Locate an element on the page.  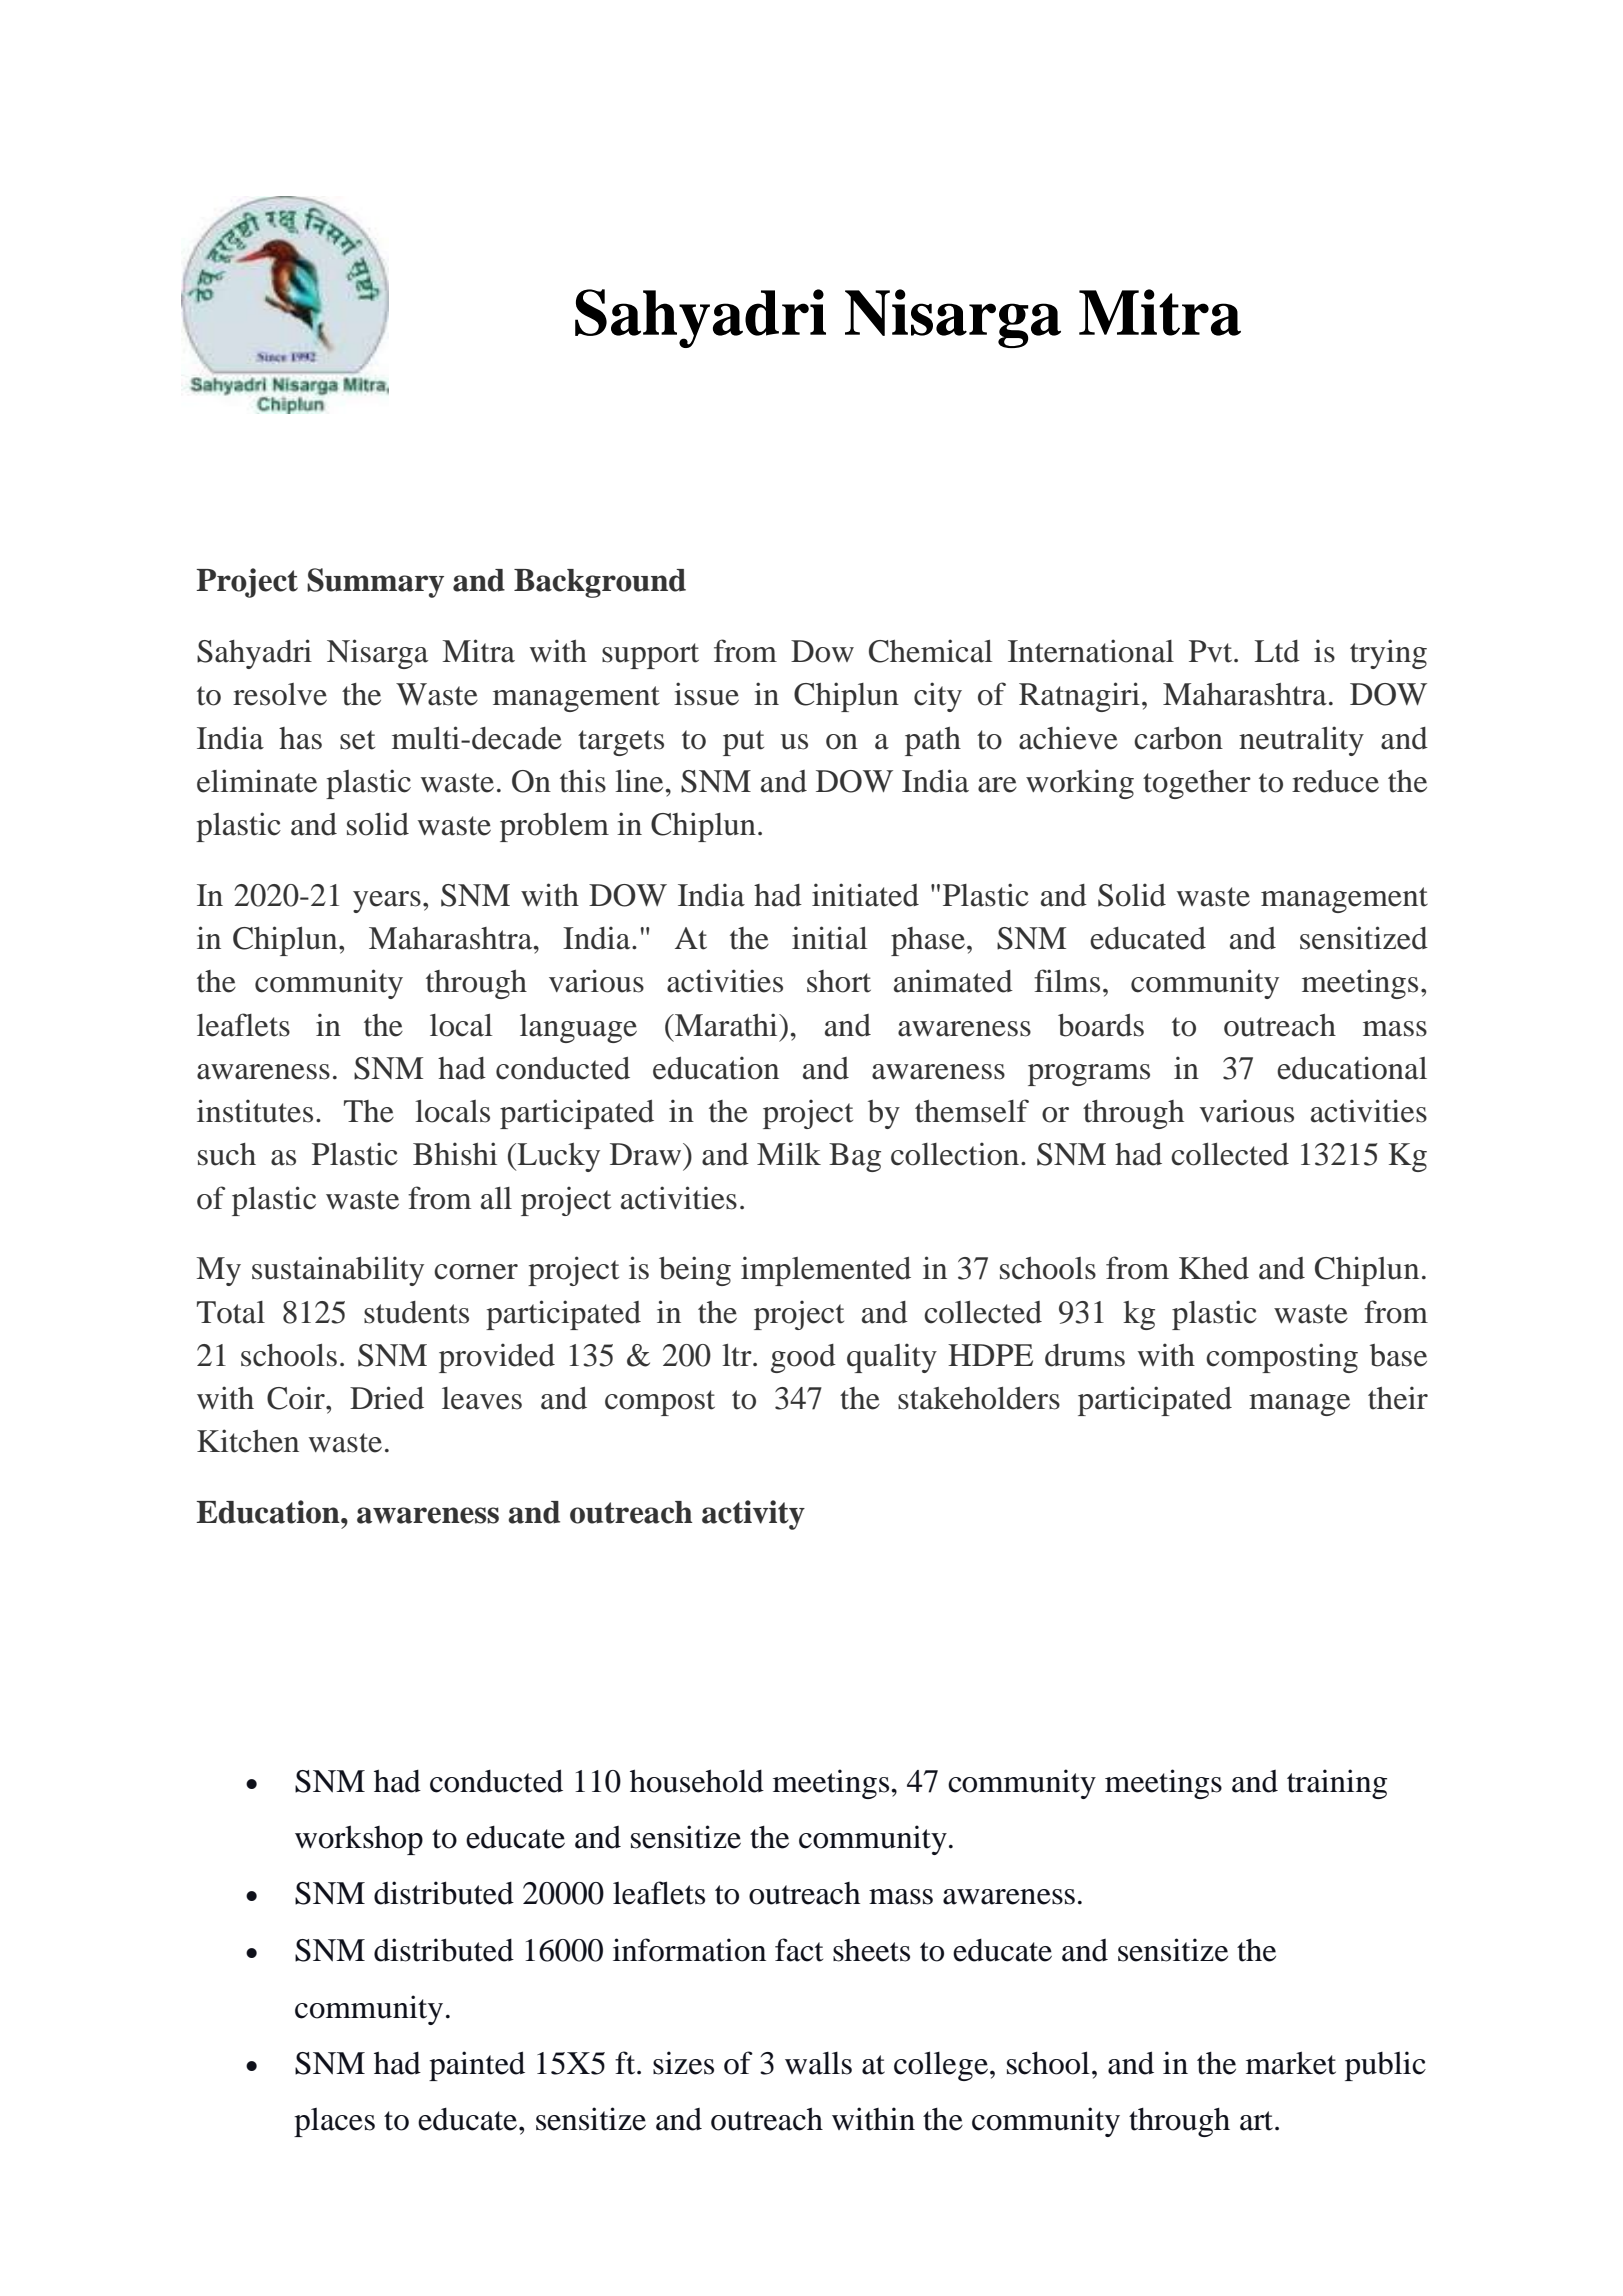
Summary is located at coordinates (375, 583).
